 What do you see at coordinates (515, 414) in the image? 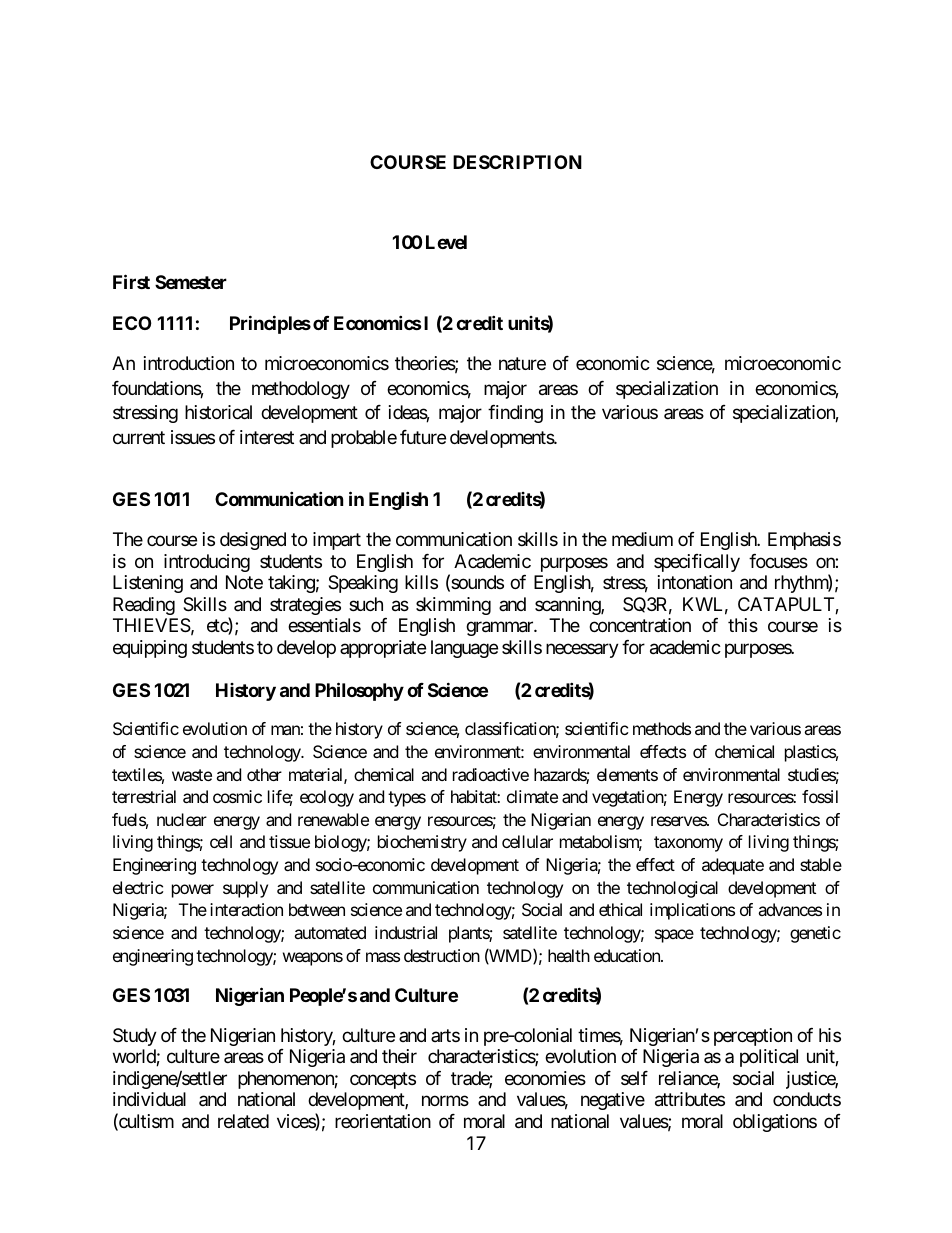
I see `finding` at bounding box center [515, 414].
